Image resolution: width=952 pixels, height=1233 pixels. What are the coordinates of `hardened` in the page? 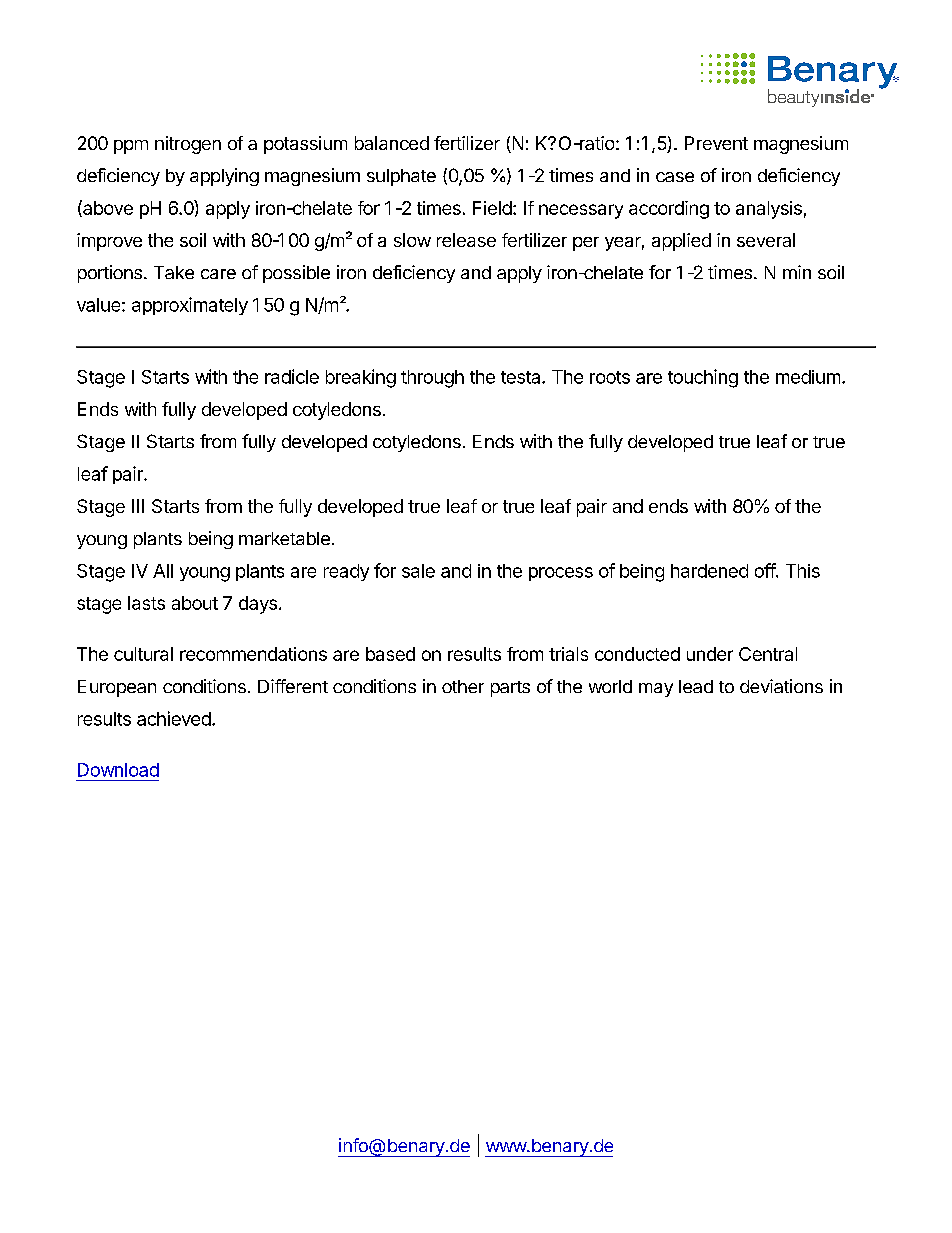 It's located at (709, 571).
